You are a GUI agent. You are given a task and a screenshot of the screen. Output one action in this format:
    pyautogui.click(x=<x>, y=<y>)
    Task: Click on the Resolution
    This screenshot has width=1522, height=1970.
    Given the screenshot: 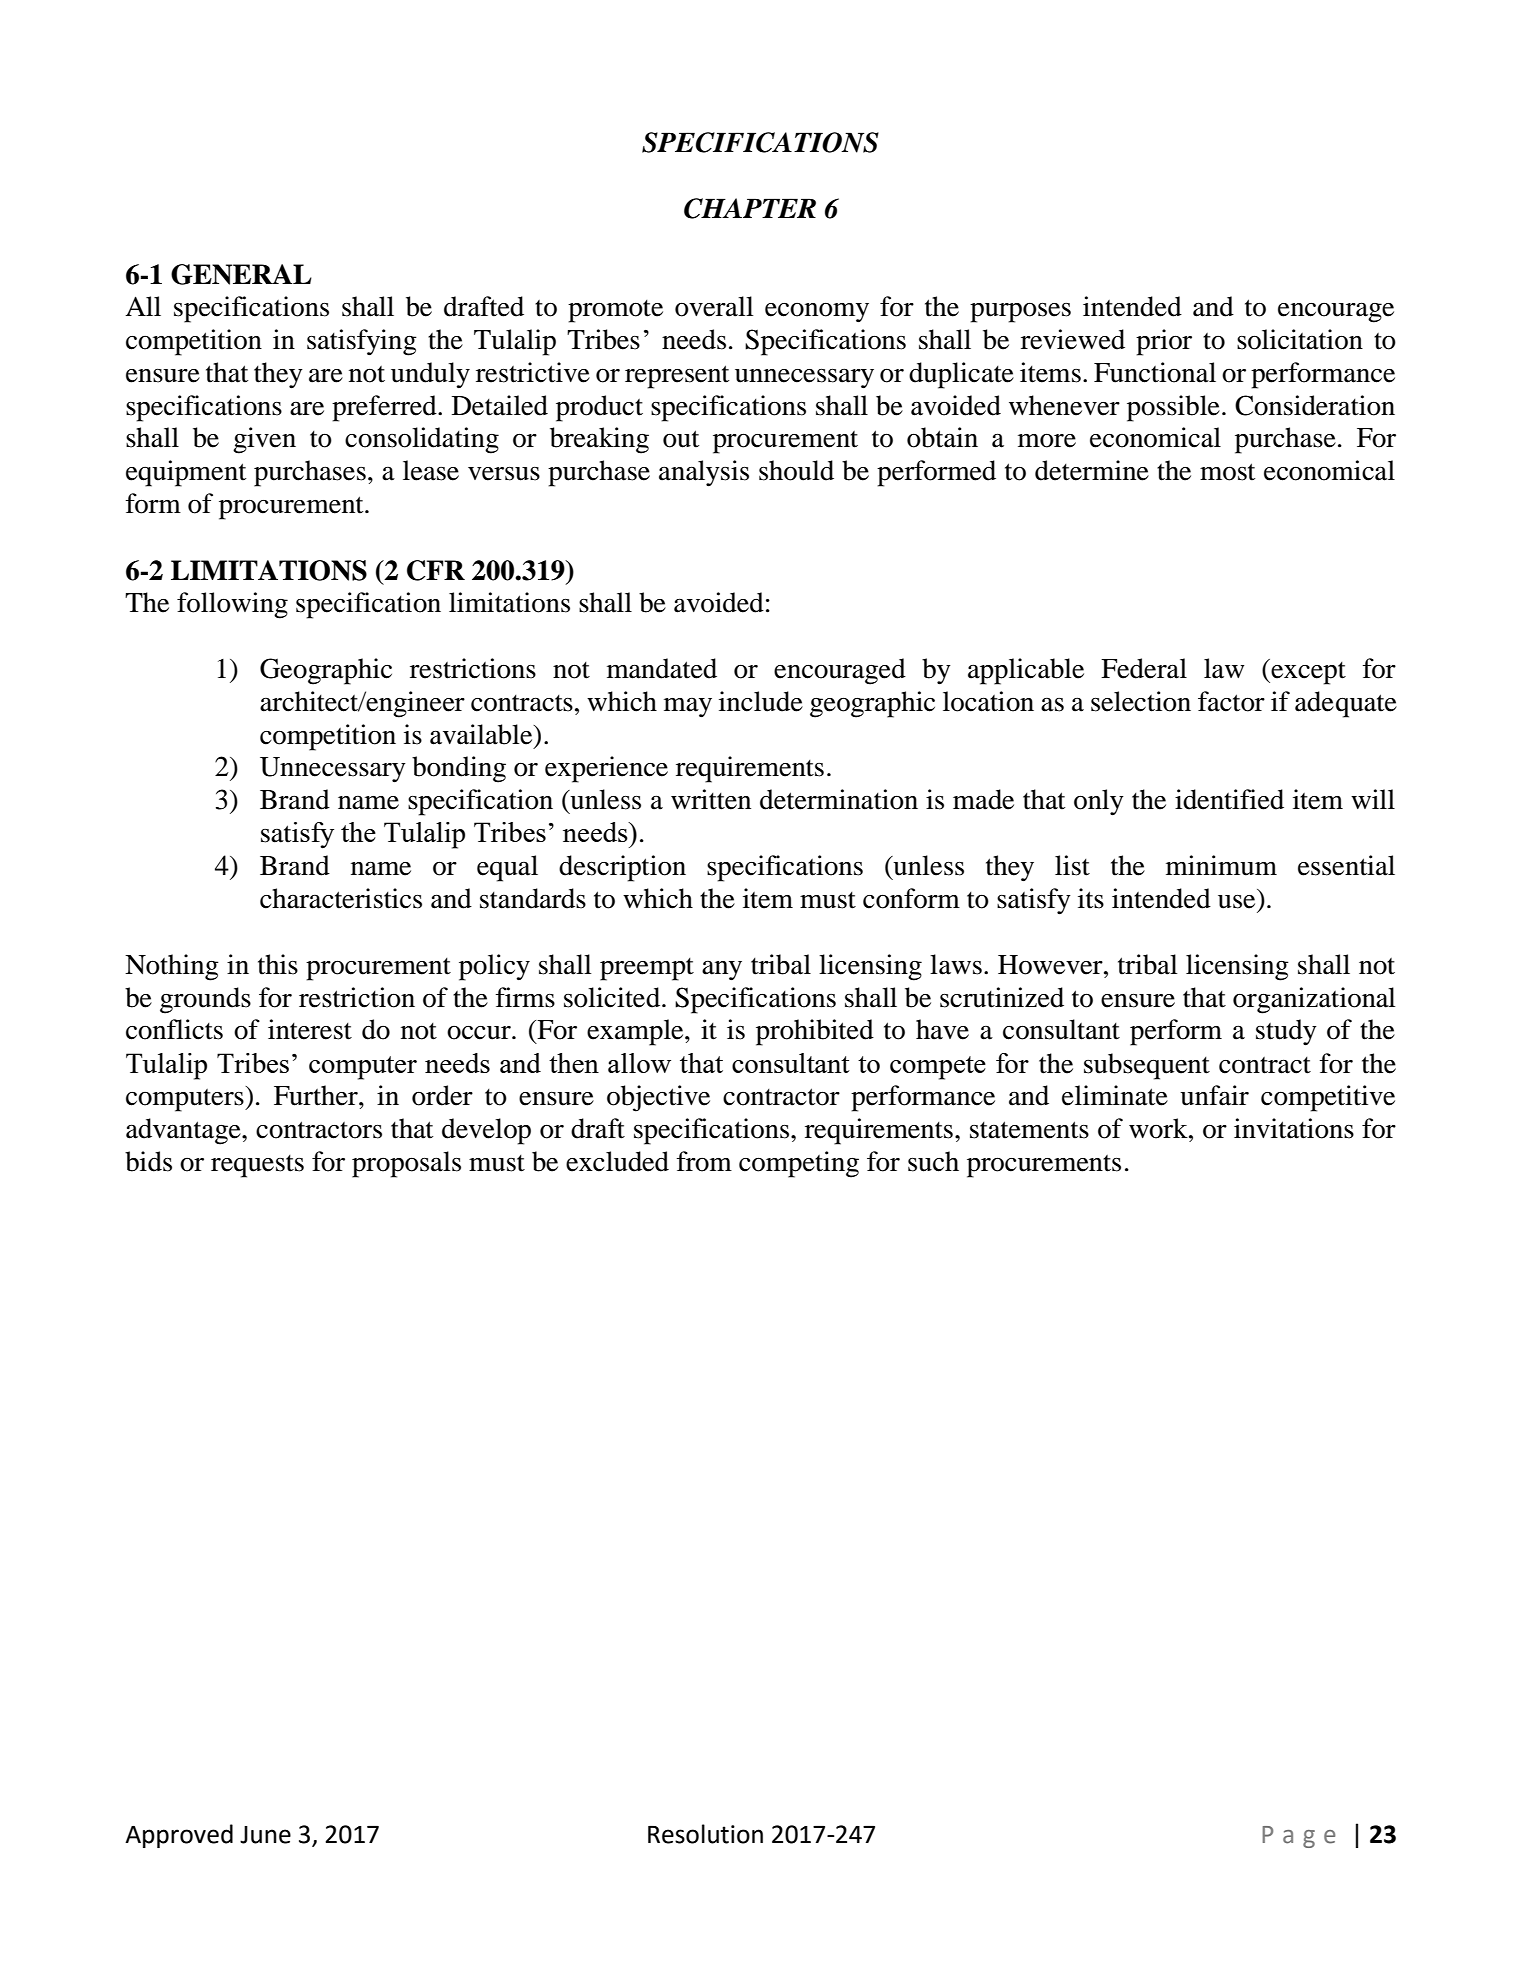 What is the action you would take?
    pyautogui.click(x=705, y=1834)
